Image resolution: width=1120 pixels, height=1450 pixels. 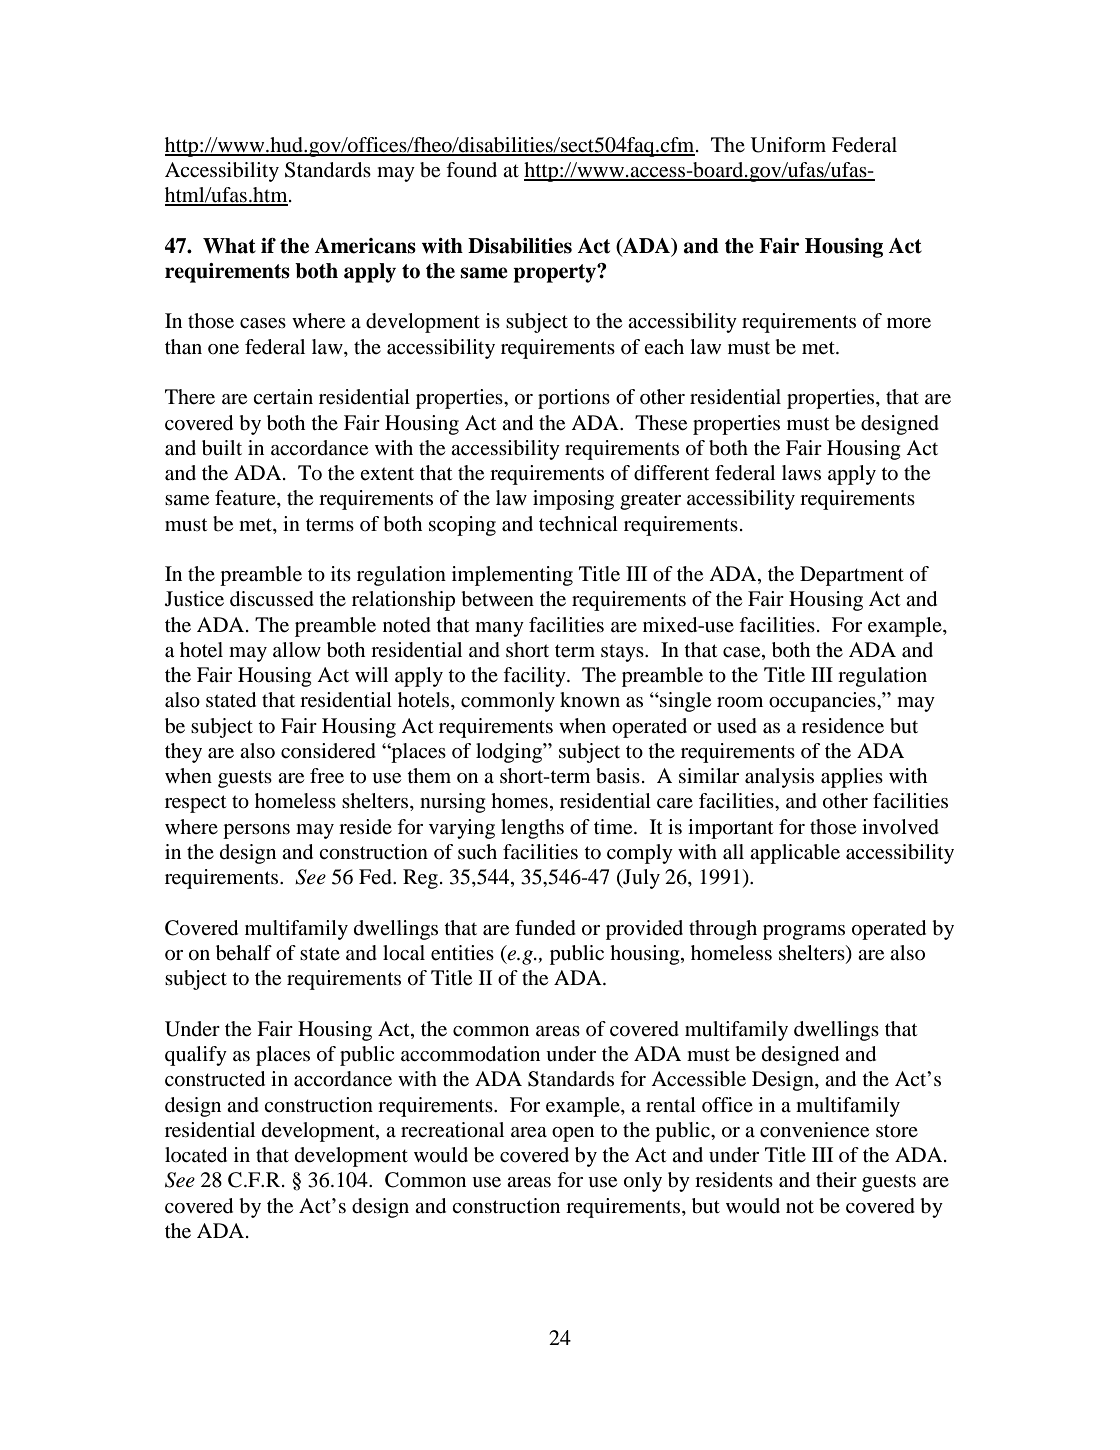 What do you see at coordinates (244, 953) in the page?
I see `behalf` at bounding box center [244, 953].
